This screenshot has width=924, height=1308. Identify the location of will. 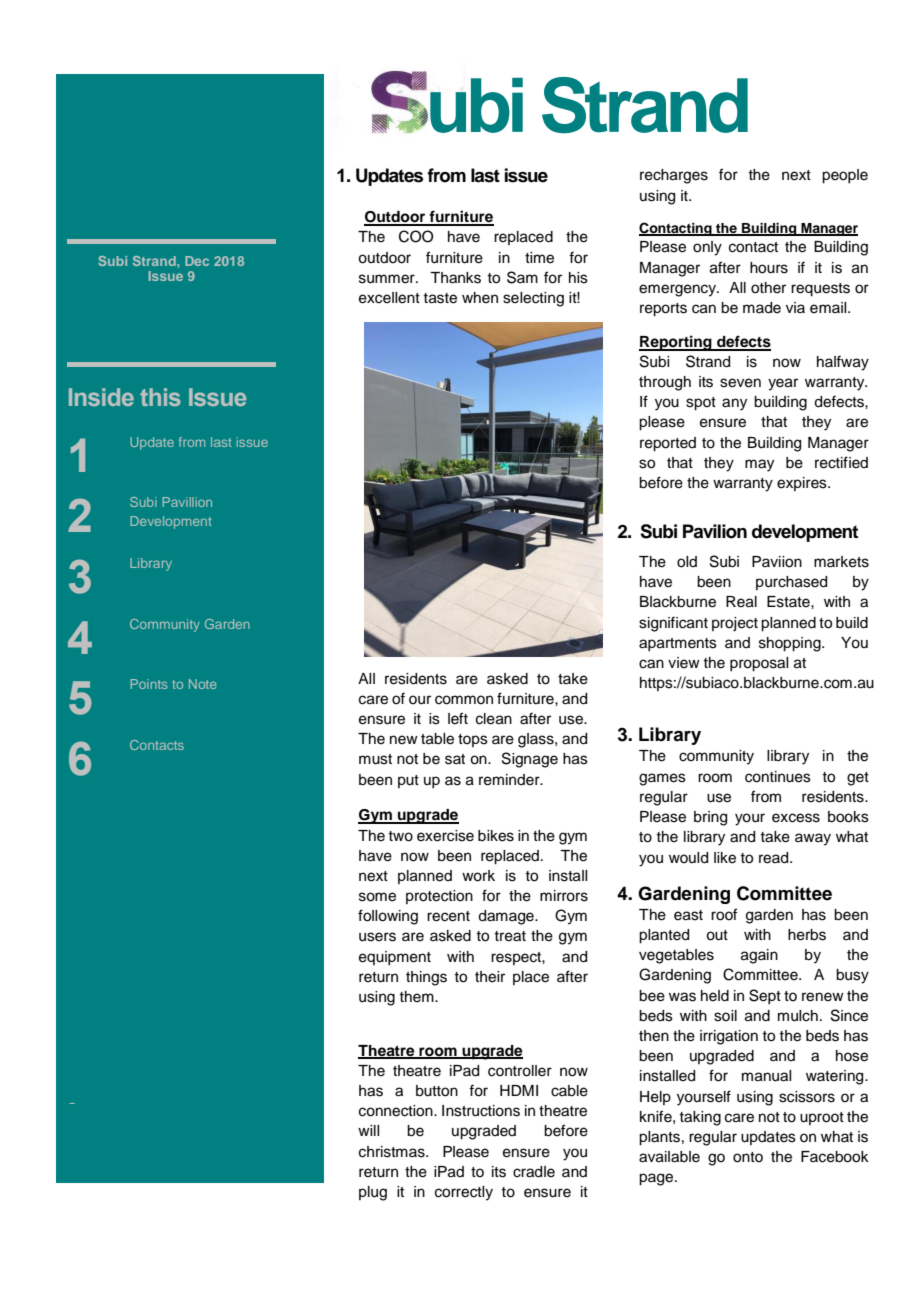
(368, 1130).
